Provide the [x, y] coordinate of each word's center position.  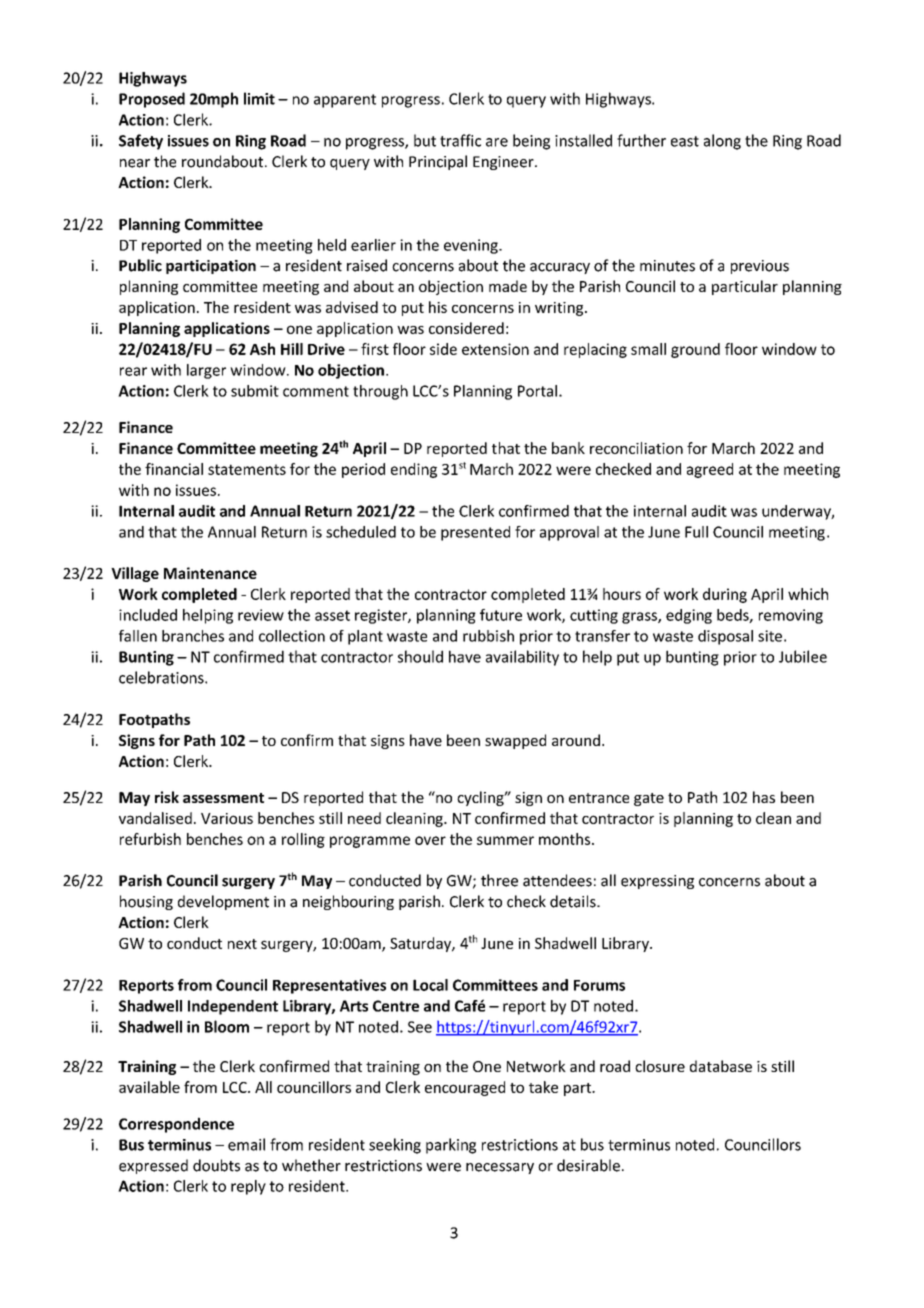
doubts [216, 1165]
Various [227, 818]
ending [414, 470]
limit [259, 98]
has [764, 797]
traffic [460, 140]
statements [247, 469]
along [722, 142]
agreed [710, 470]
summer [505, 840]
